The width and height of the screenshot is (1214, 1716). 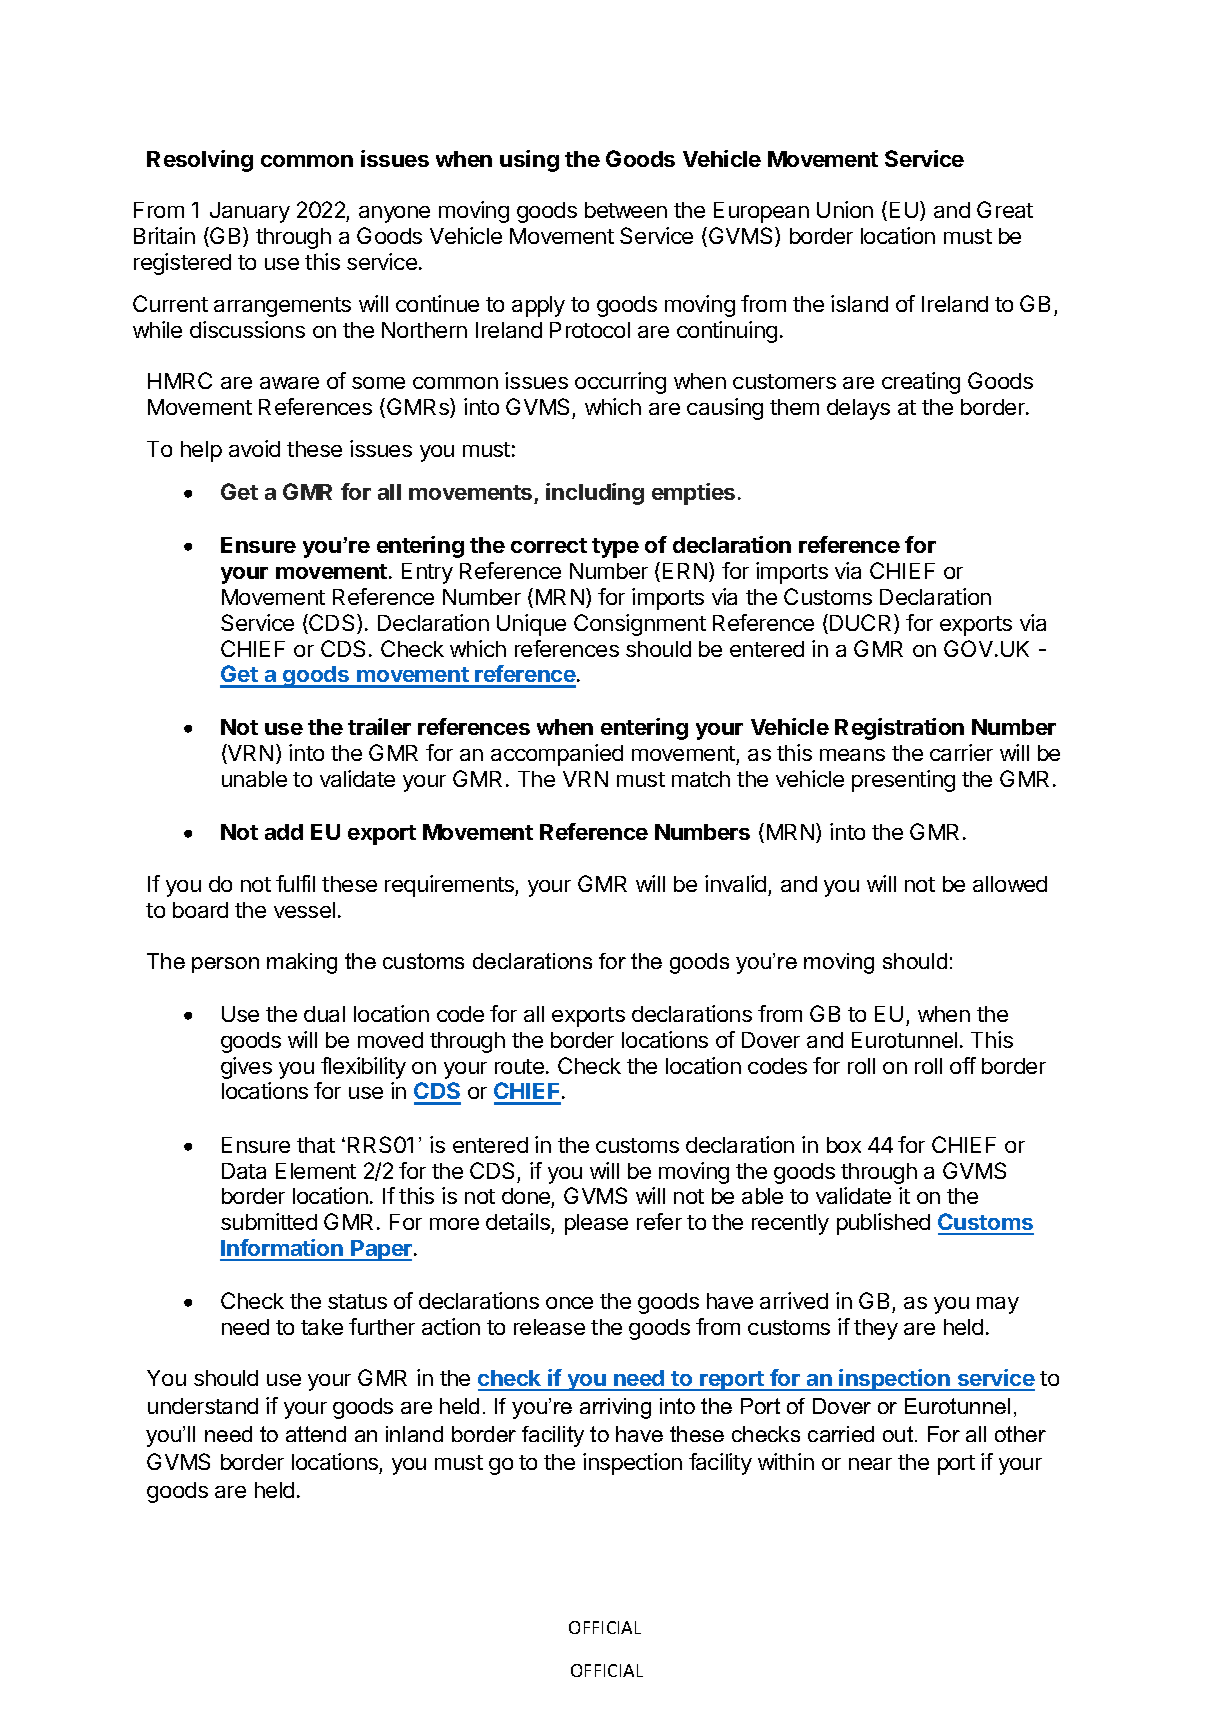 I want to click on add, so click(x=284, y=832).
